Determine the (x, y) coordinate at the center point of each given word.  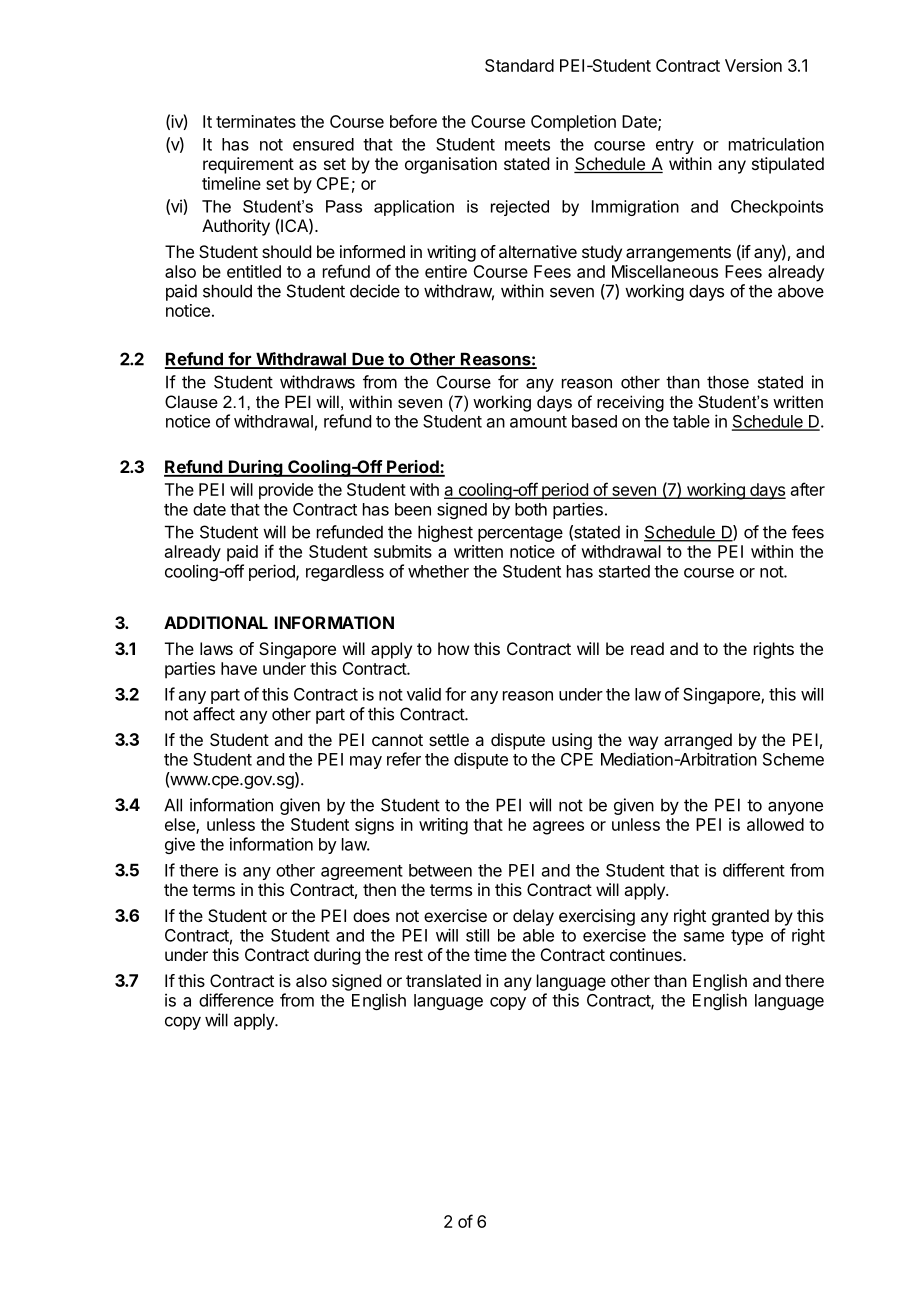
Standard (519, 65)
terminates (256, 121)
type (747, 937)
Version (753, 65)
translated (443, 980)
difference (236, 1000)
